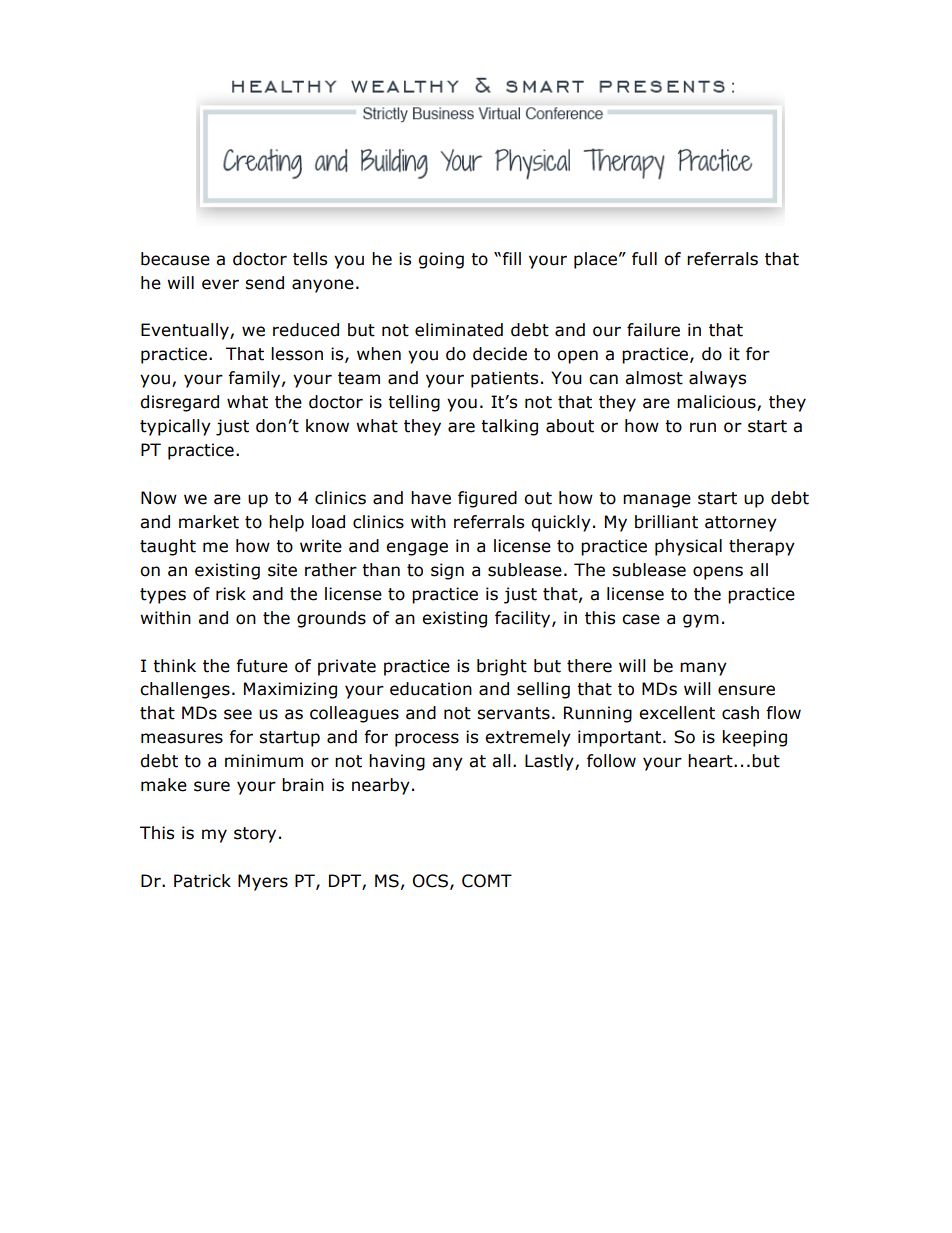 This screenshot has width=952, height=1233. I want to click on full, so click(644, 259).
